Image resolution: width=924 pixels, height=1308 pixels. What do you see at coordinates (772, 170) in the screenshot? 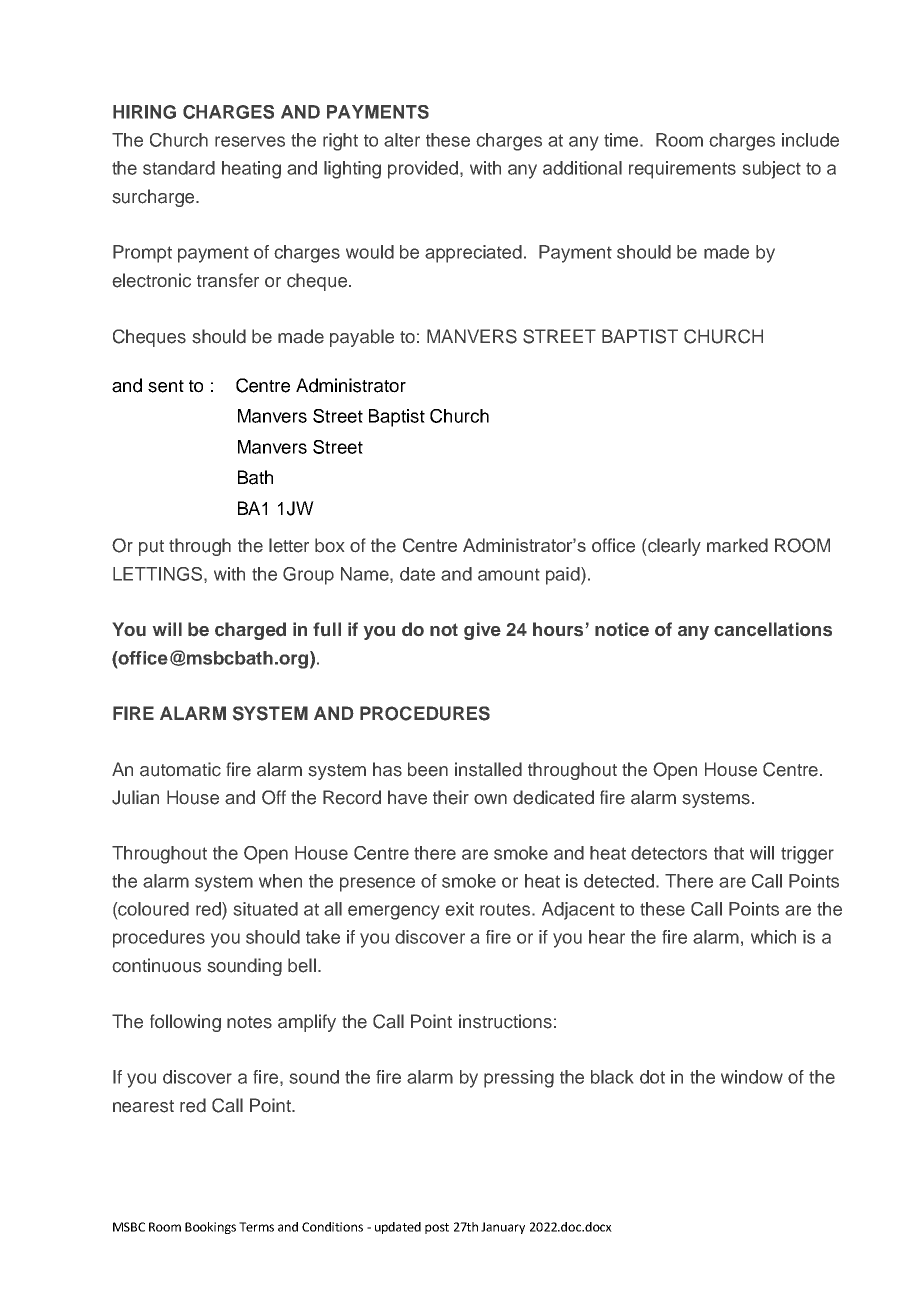
I see `subject` at bounding box center [772, 170].
